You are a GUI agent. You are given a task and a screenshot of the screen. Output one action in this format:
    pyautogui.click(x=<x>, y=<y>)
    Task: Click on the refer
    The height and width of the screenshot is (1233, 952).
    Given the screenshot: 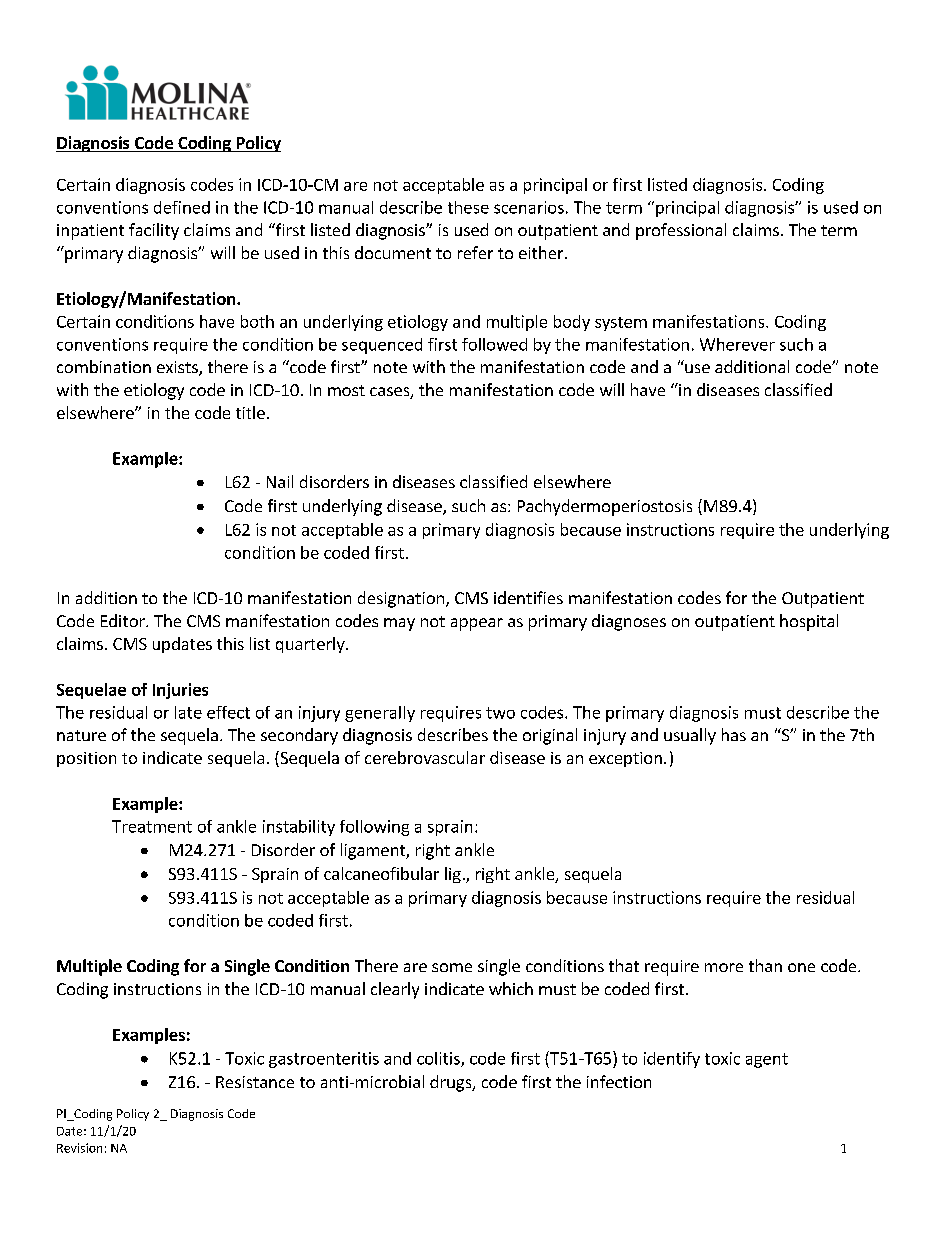 What is the action you would take?
    pyautogui.click(x=475, y=252)
